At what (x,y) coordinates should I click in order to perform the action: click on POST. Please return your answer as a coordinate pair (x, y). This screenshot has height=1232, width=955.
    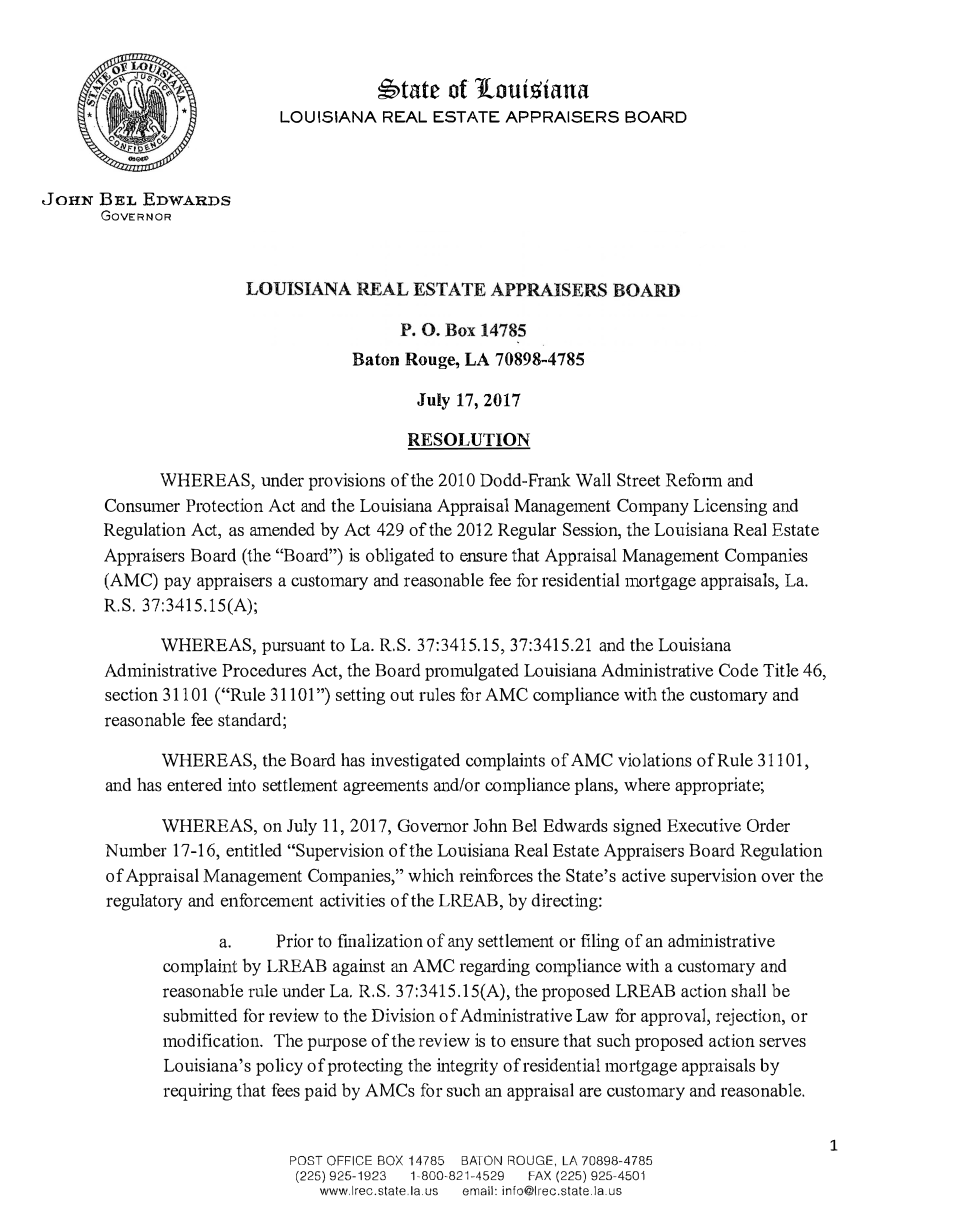
    Looking at the image, I should click on (306, 1160).
